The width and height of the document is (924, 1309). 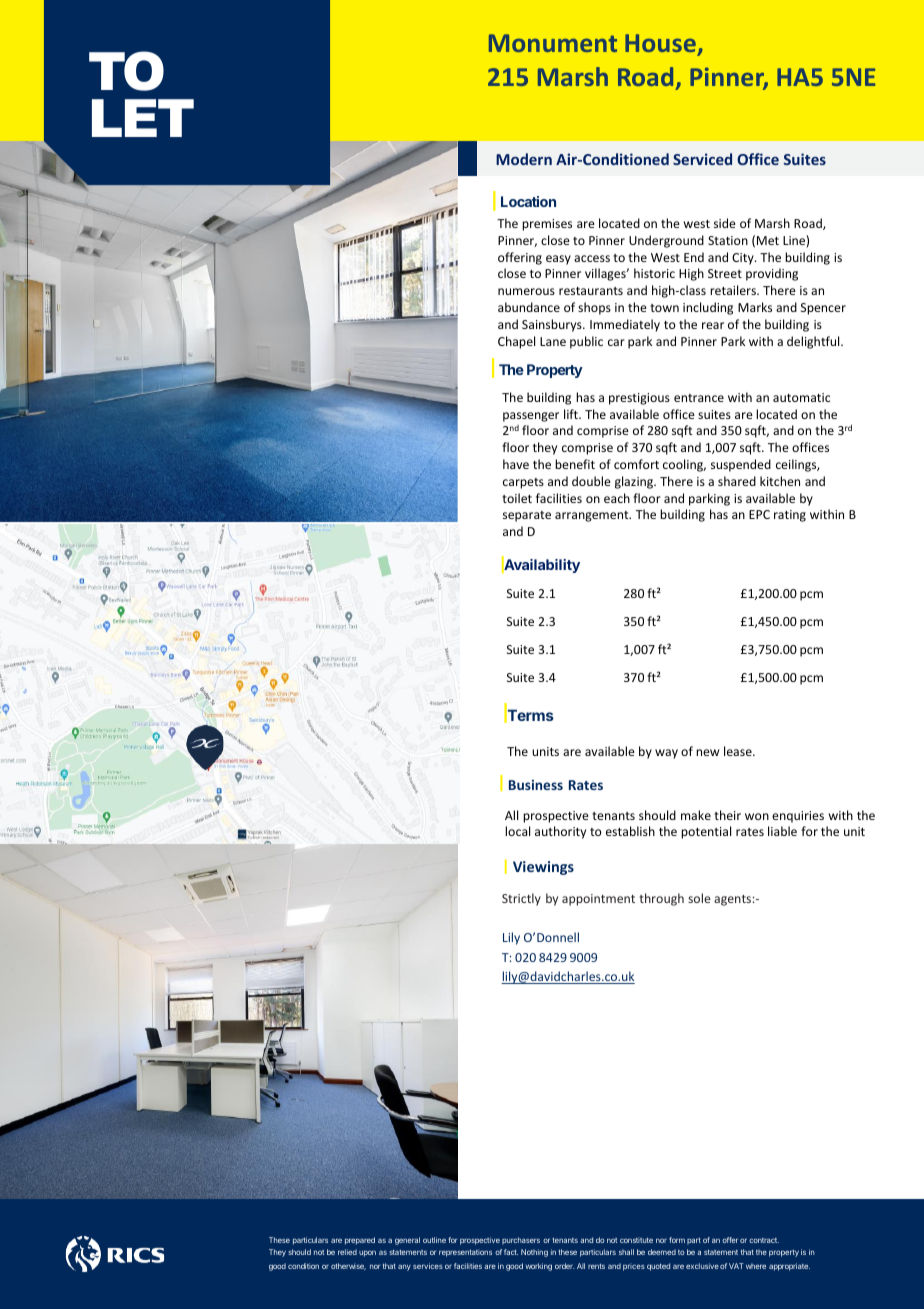 What do you see at coordinates (702, 159) in the document?
I see `Serviced` at bounding box center [702, 159].
